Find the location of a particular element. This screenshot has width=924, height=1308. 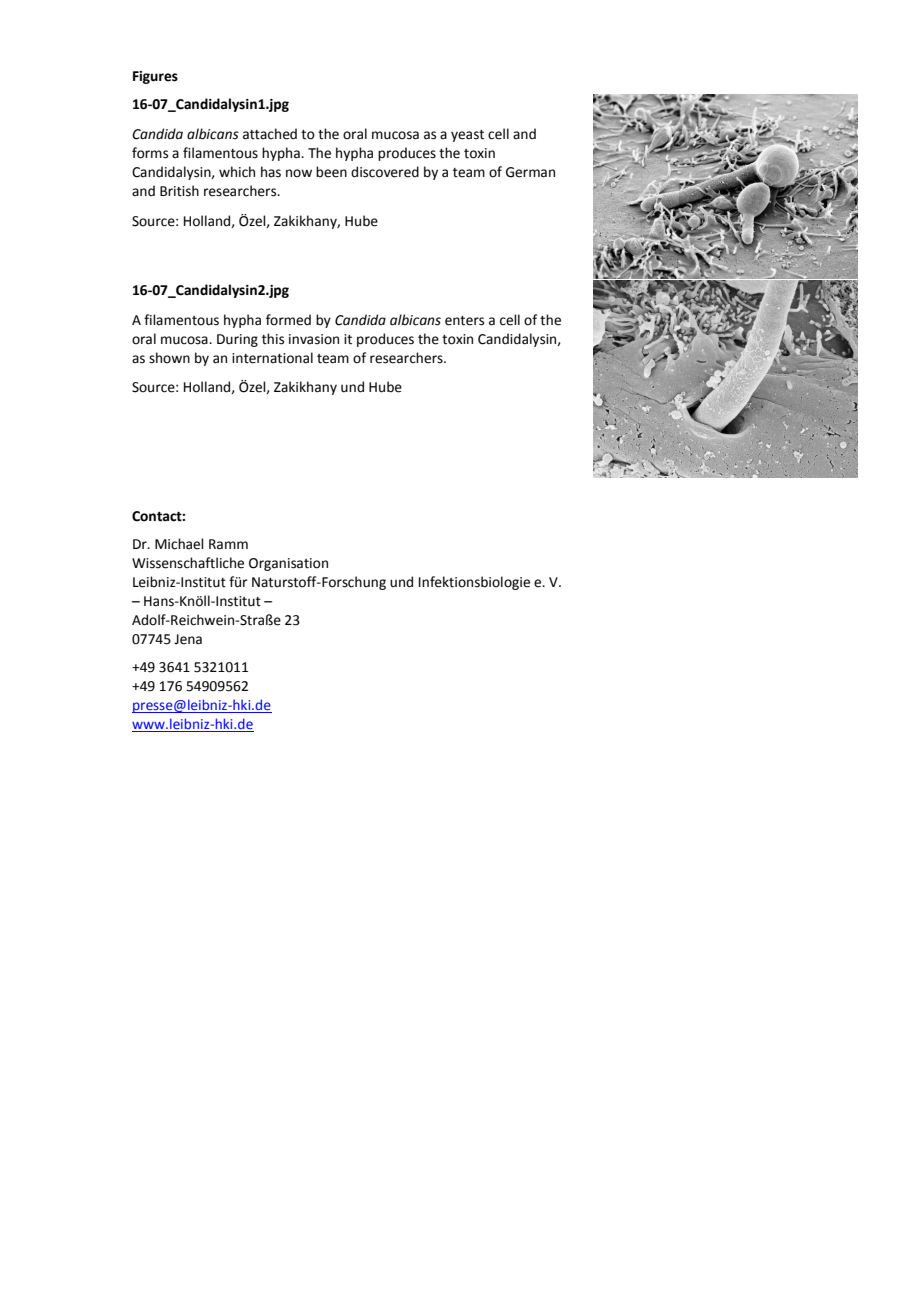

invasion is located at coordinates (314, 339).
